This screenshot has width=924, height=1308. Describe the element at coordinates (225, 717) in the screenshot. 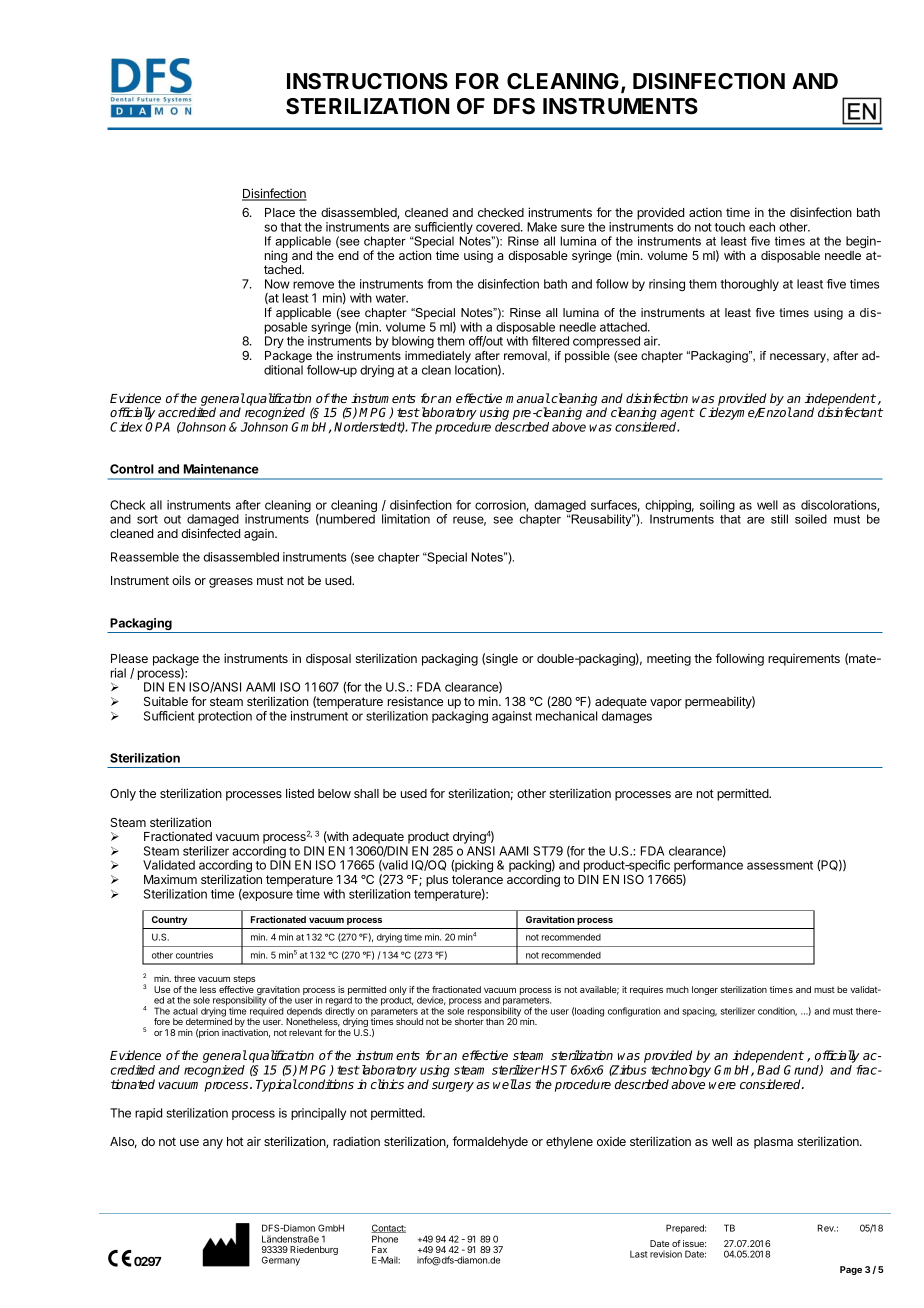

I see `protection` at that location.
